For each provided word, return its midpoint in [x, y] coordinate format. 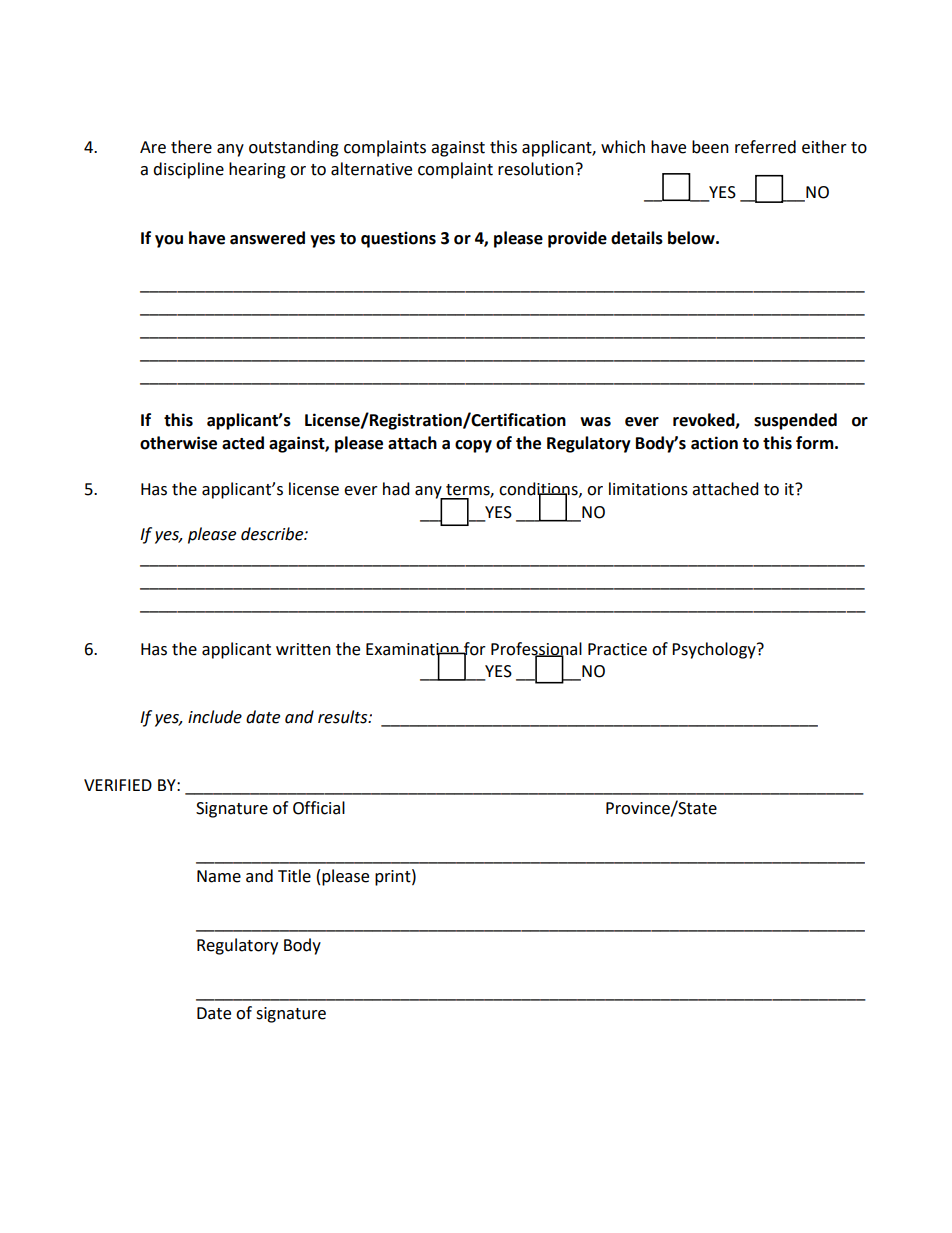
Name [219, 876]
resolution [536, 169]
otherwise [178, 443]
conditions [539, 489]
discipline [188, 170]
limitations [648, 489]
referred [765, 147]
